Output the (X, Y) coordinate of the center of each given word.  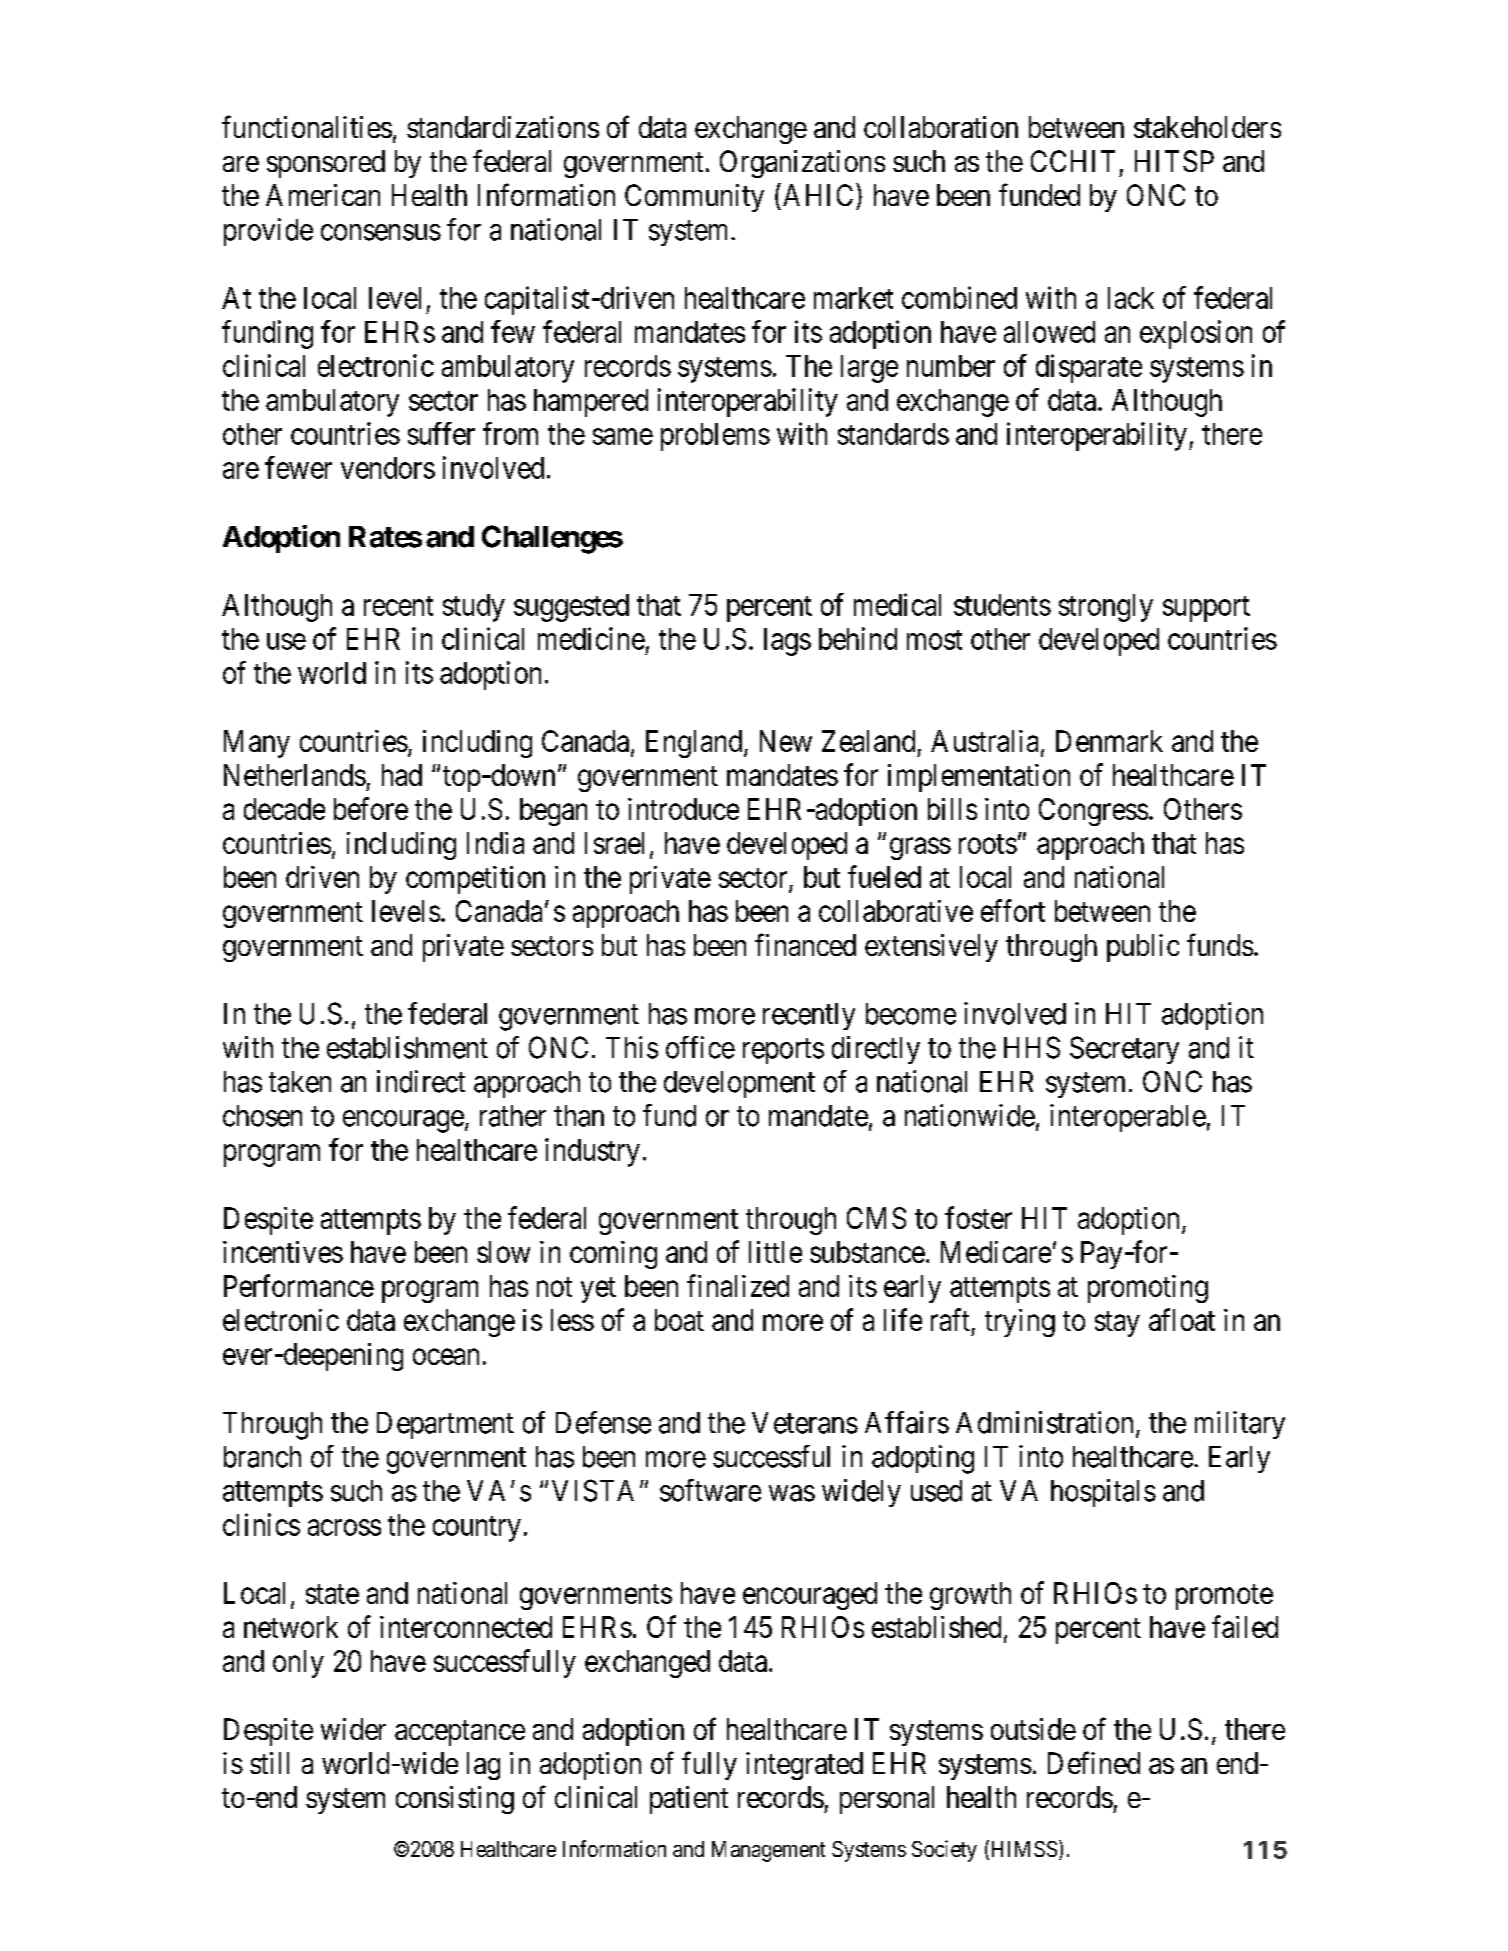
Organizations (802, 164)
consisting (455, 1800)
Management (768, 1851)
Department (445, 1425)
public (1143, 948)
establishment (407, 1047)
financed (805, 944)
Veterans (805, 1423)
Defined (1094, 1762)
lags (787, 642)
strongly (1106, 608)
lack (1131, 298)
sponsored (326, 164)
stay (1117, 1324)
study (474, 608)
